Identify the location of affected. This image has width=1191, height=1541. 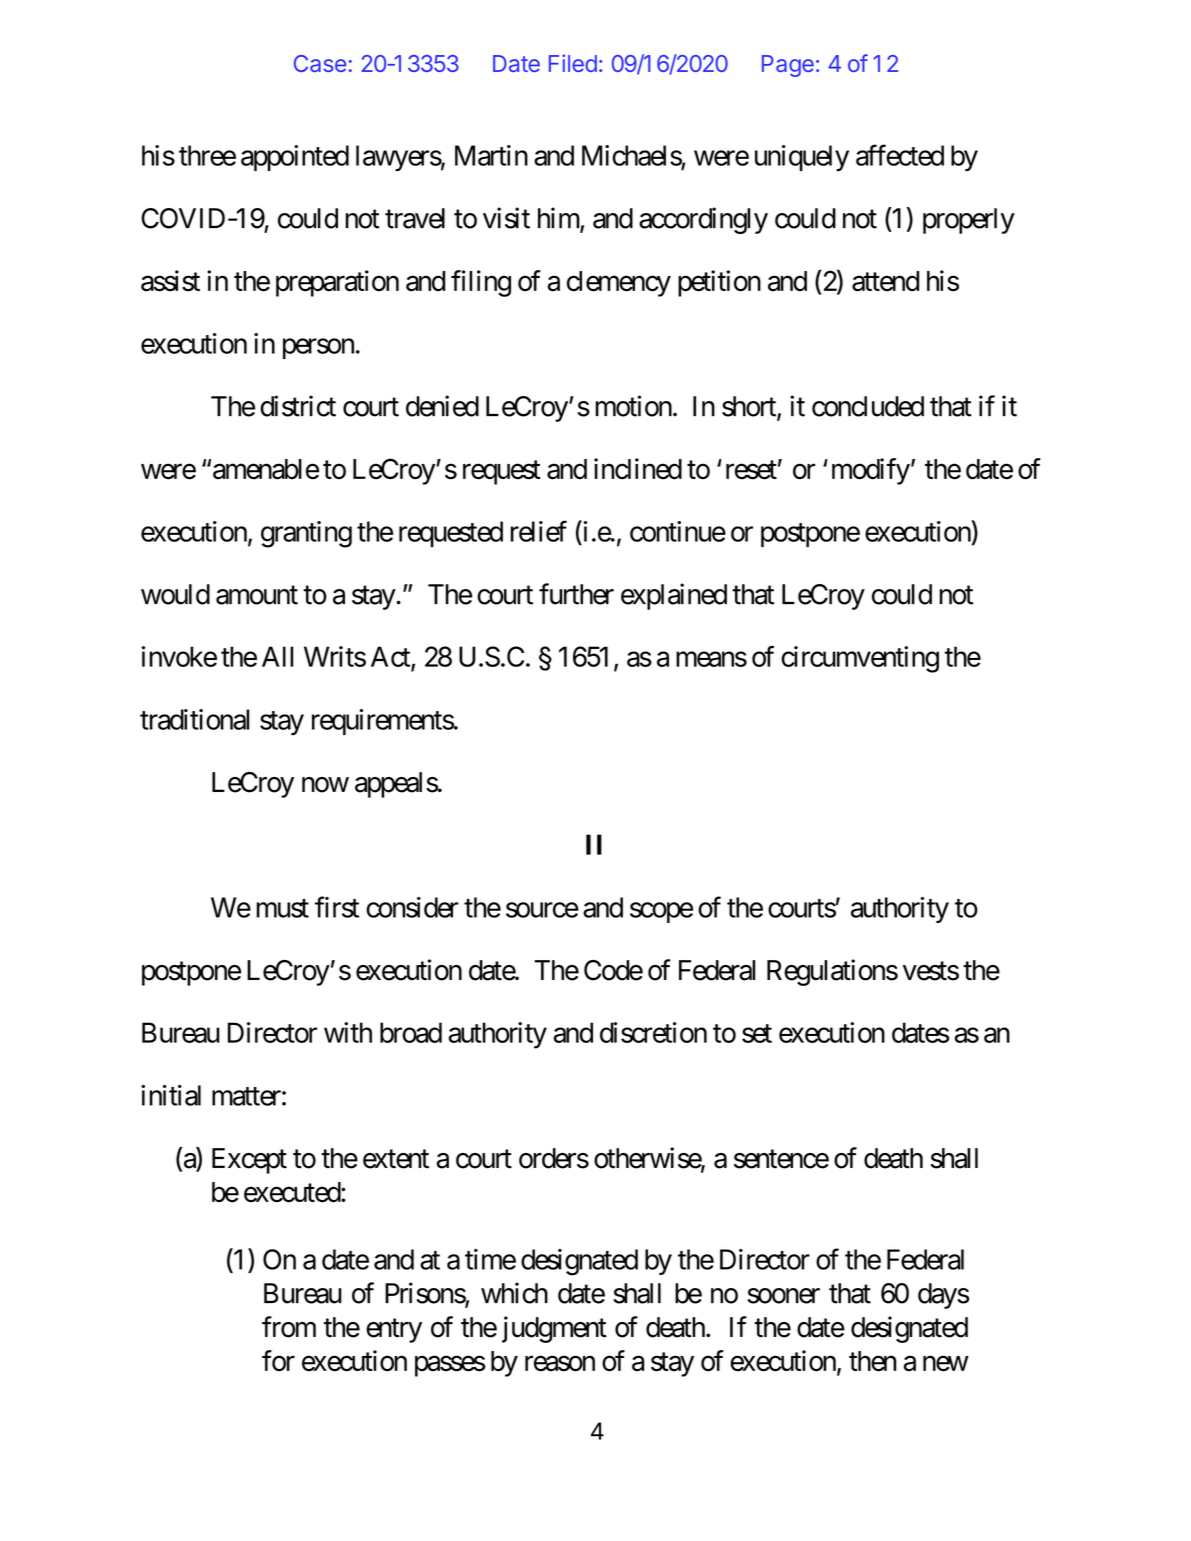
(900, 155).
